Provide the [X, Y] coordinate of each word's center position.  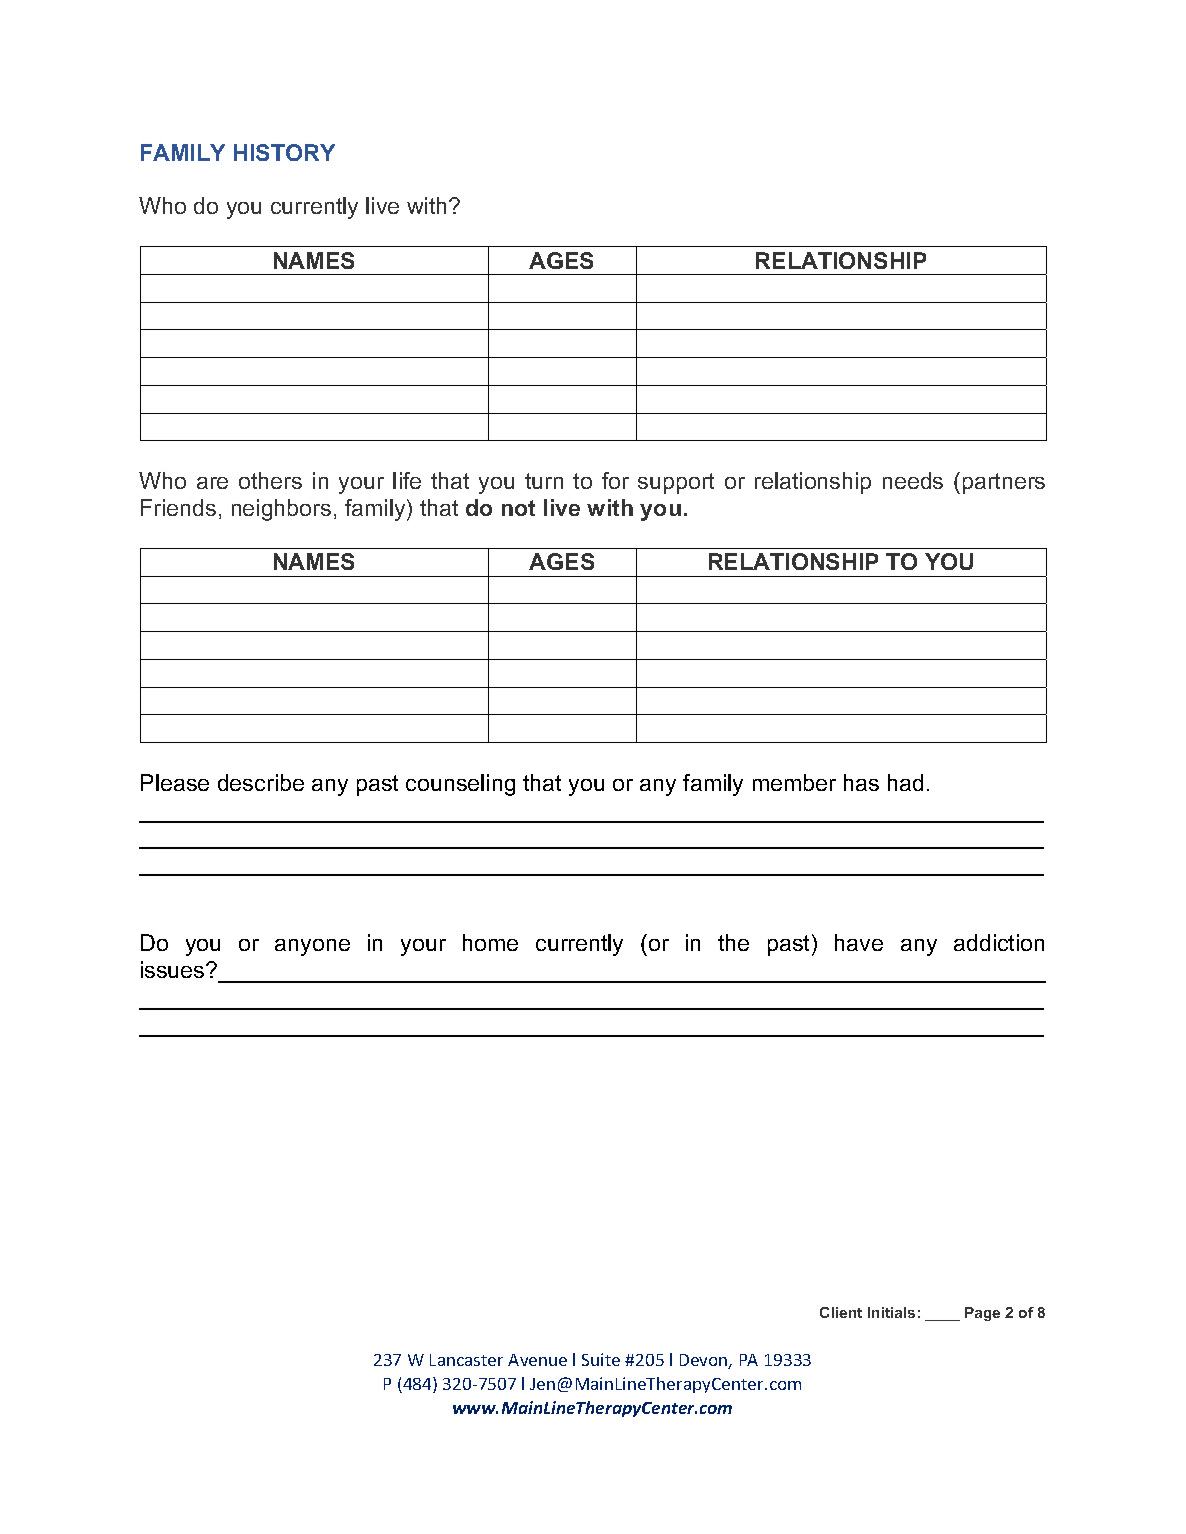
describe [261, 782]
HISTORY [284, 152]
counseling [460, 785]
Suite [601, 1359]
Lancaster [466, 1360]
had [905, 782]
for [615, 480]
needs [913, 480]
